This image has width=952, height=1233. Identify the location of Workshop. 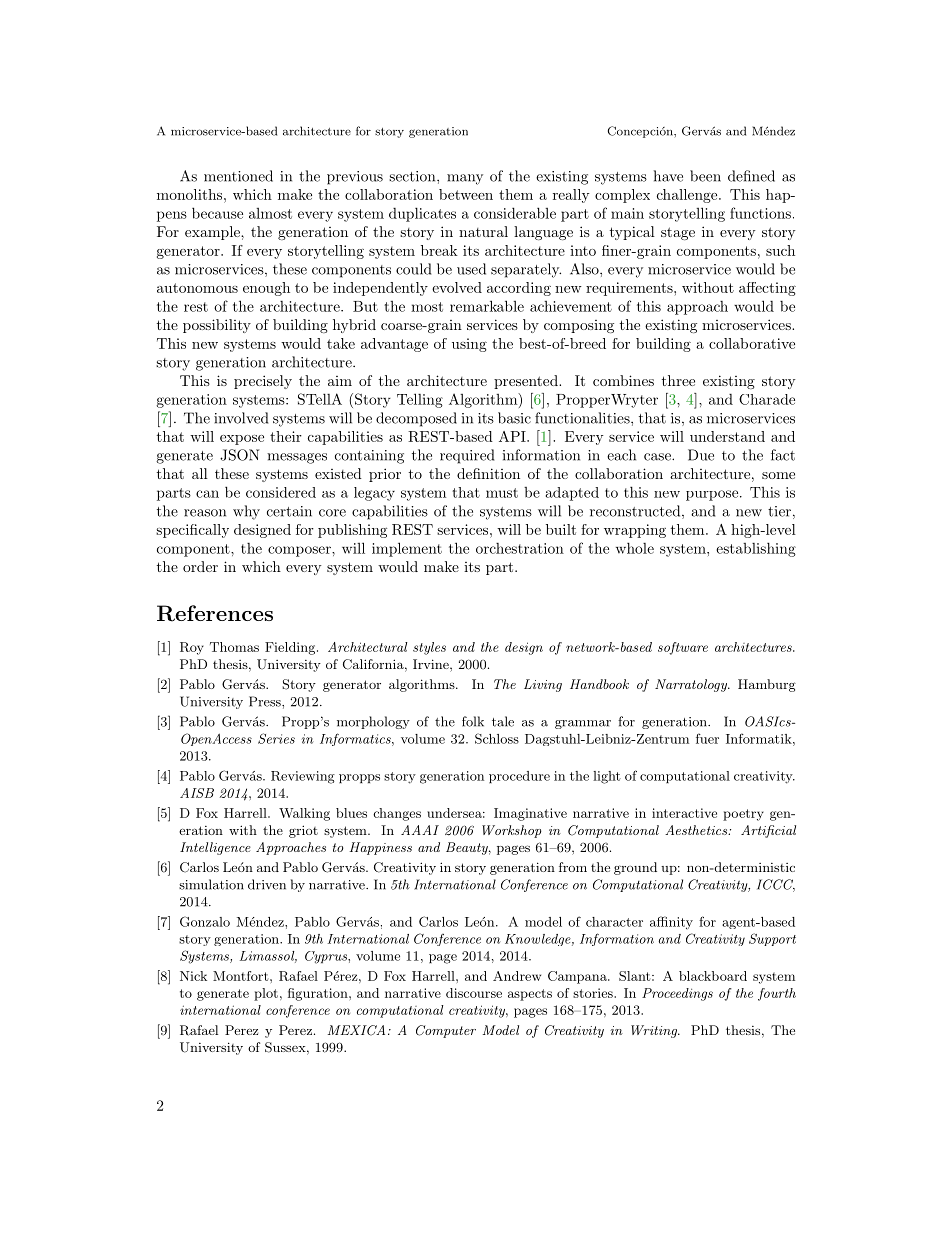
(512, 831).
